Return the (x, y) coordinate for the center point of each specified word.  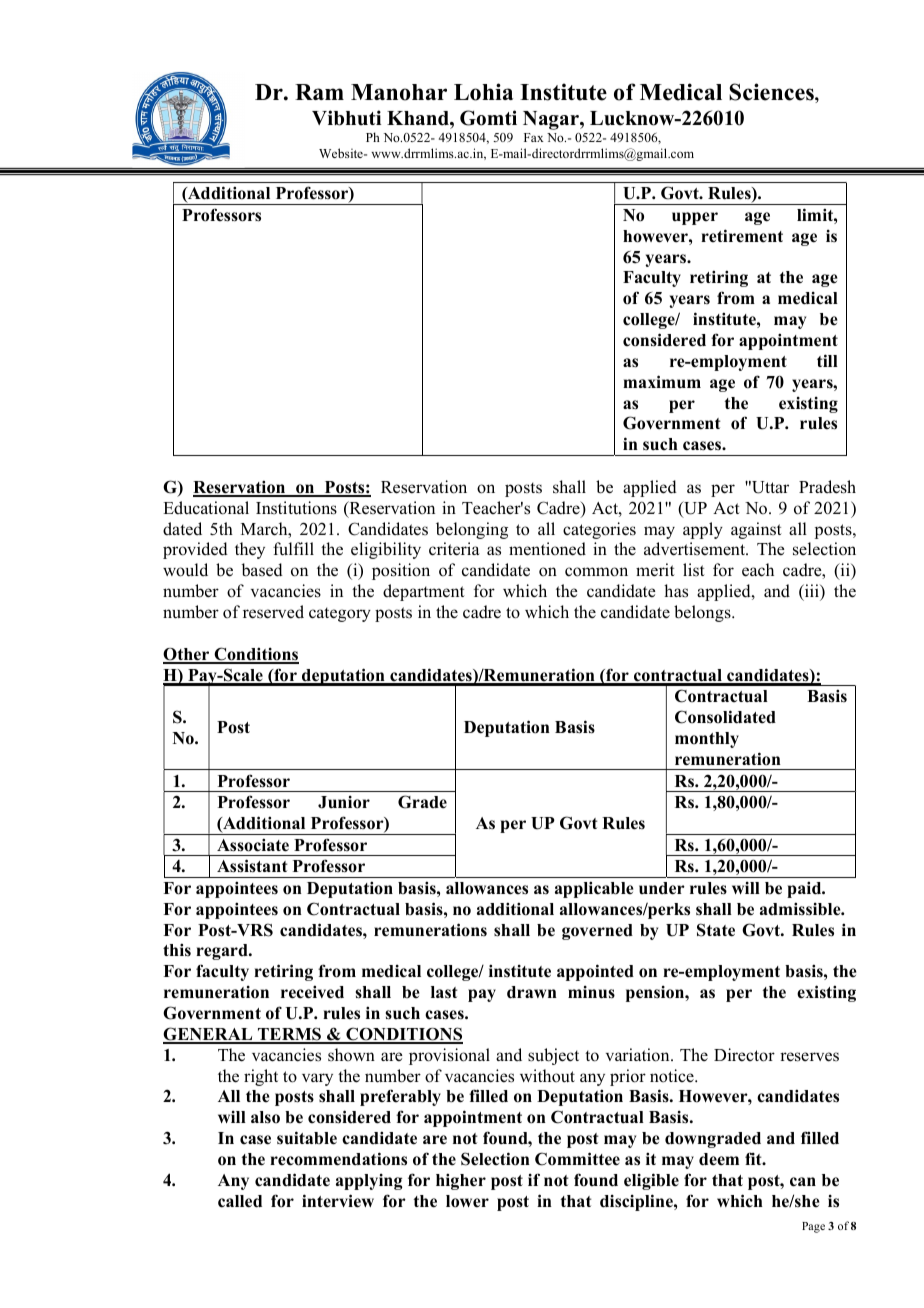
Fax (534, 137)
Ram (319, 92)
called (240, 1201)
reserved (273, 612)
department (424, 592)
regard (223, 952)
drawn (532, 992)
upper (695, 218)
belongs (703, 613)
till (827, 360)
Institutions (296, 508)
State (716, 930)
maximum (662, 381)
